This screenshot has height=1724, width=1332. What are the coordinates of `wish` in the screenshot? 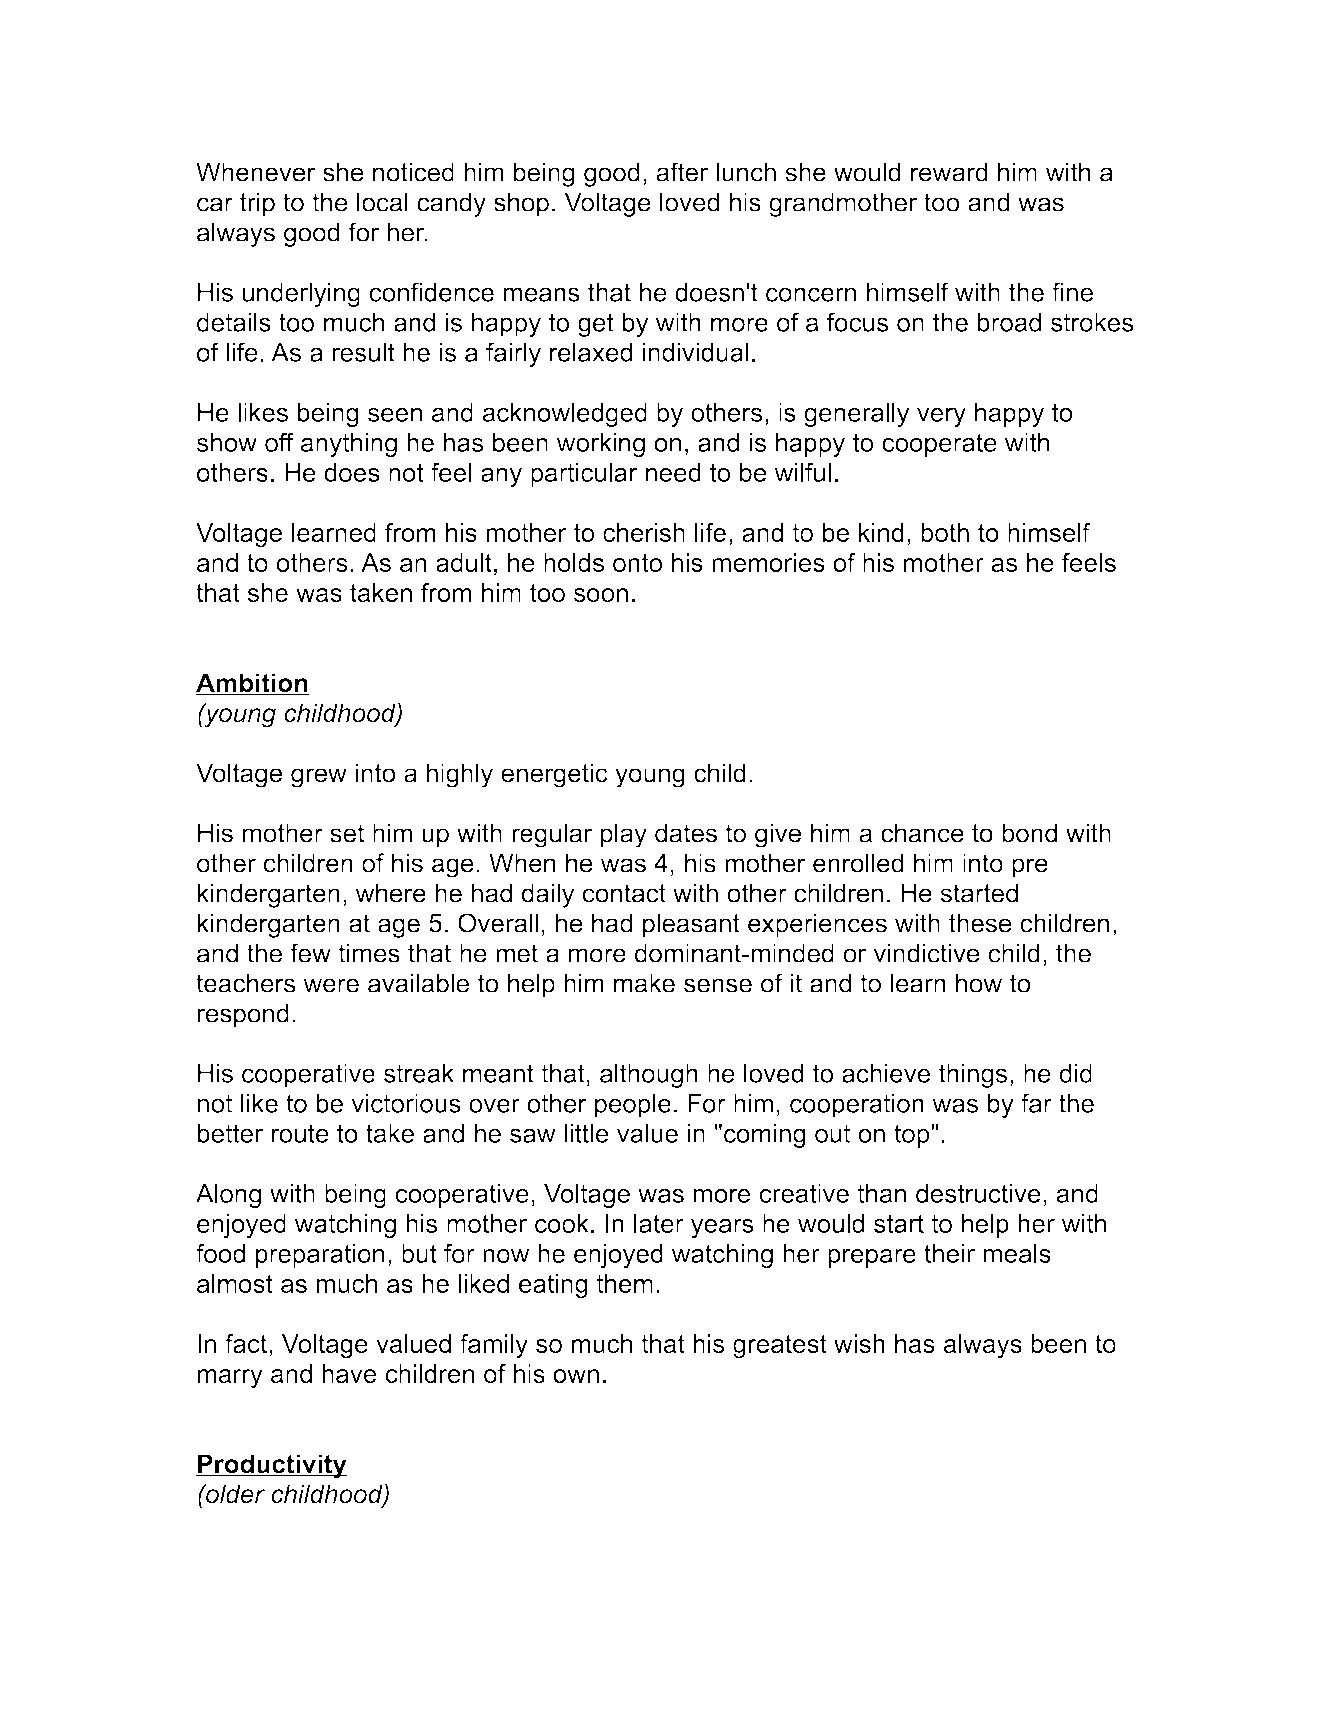 It's located at (859, 1343).
